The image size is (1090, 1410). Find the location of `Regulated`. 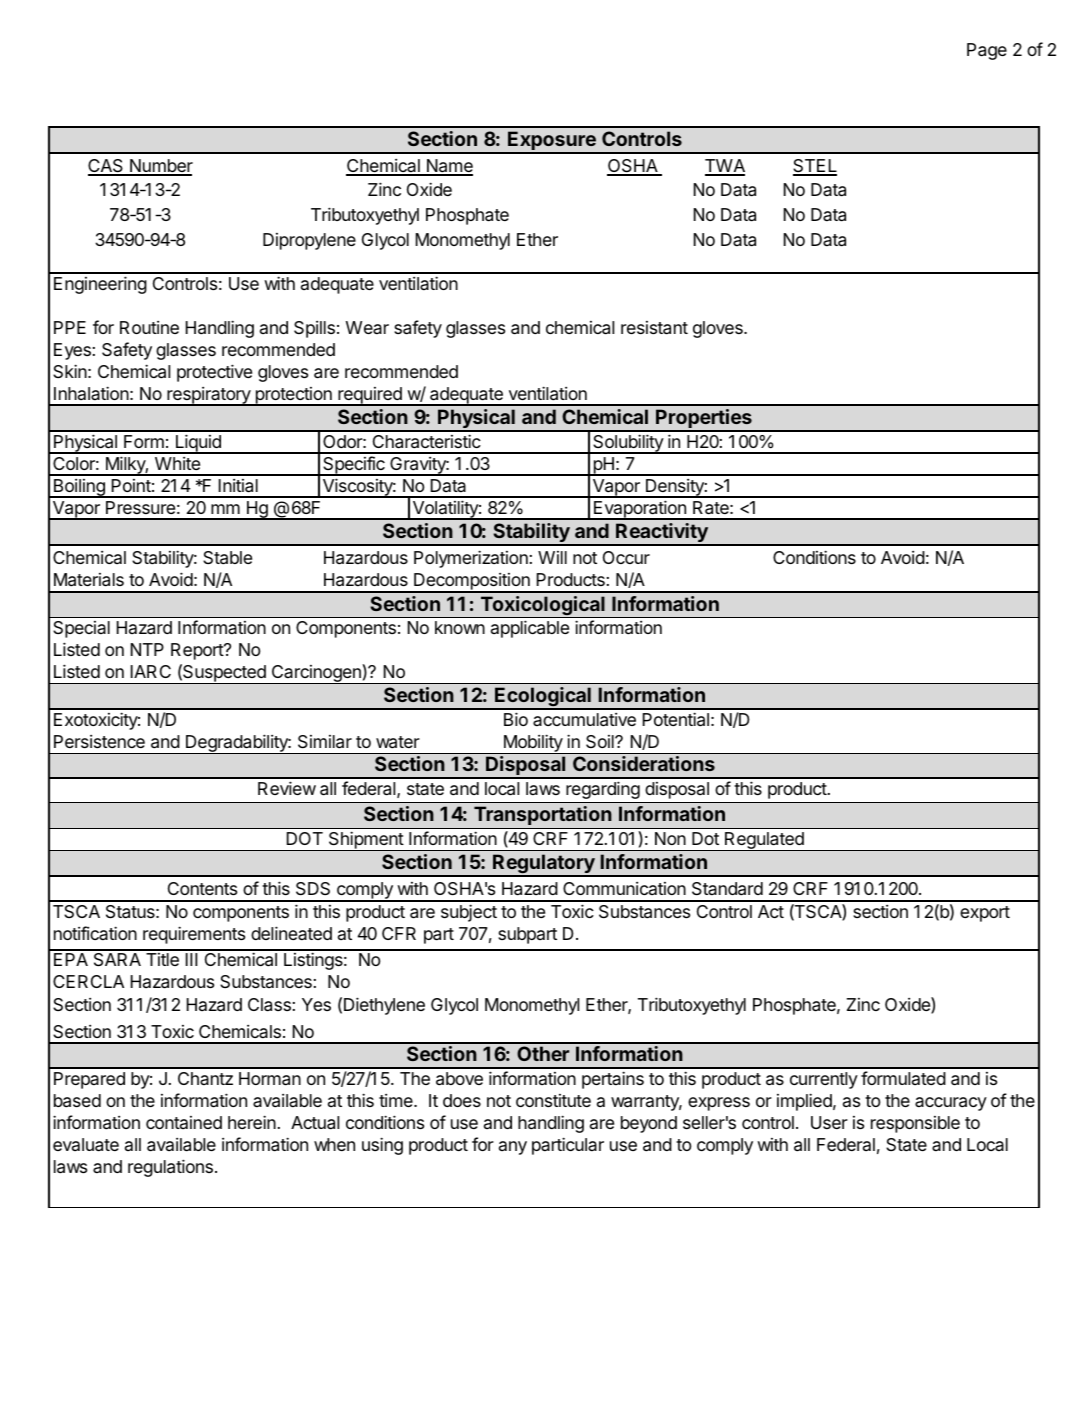

Regulated is located at coordinates (764, 841).
